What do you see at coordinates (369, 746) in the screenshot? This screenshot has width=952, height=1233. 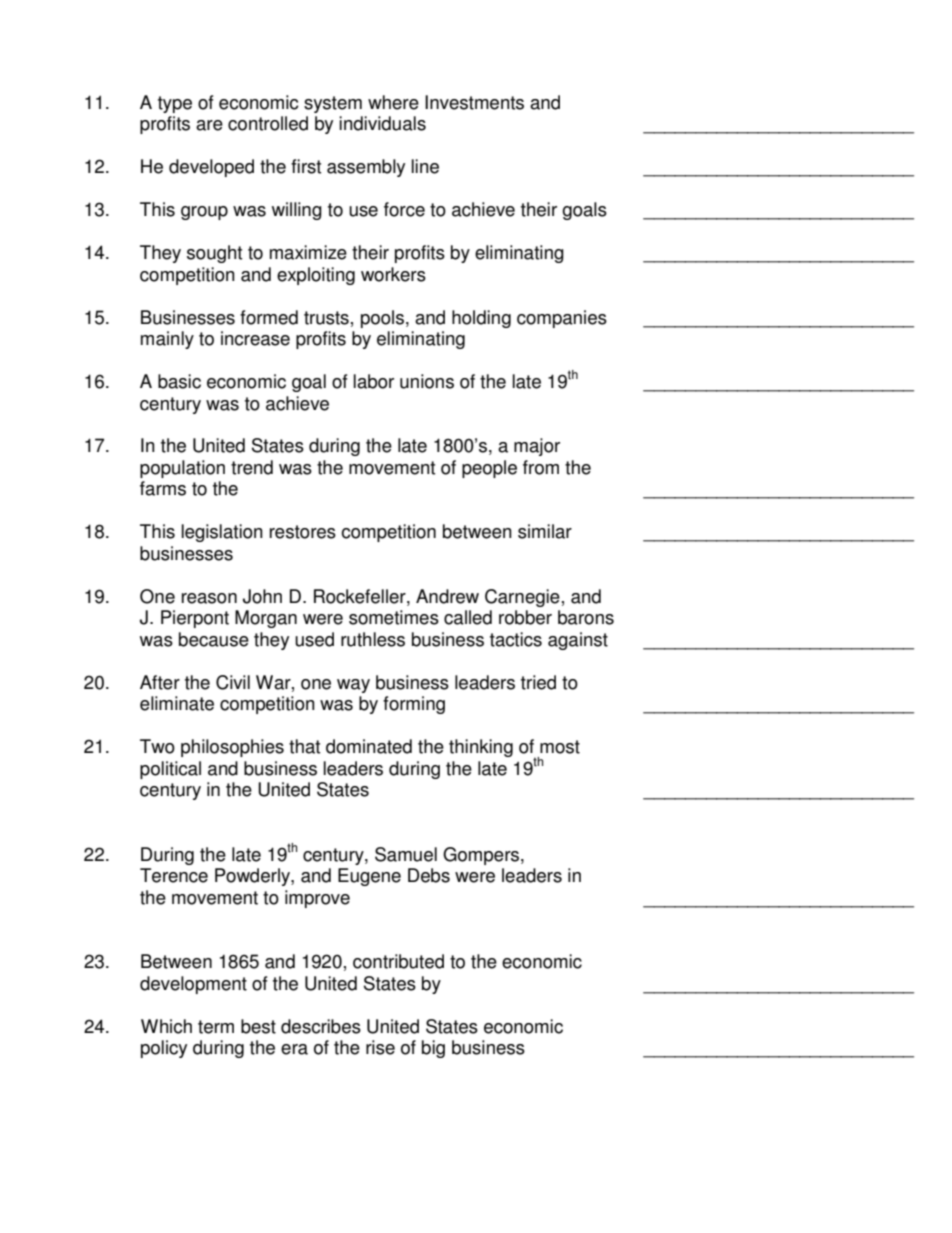 I see `dominated` at bounding box center [369, 746].
